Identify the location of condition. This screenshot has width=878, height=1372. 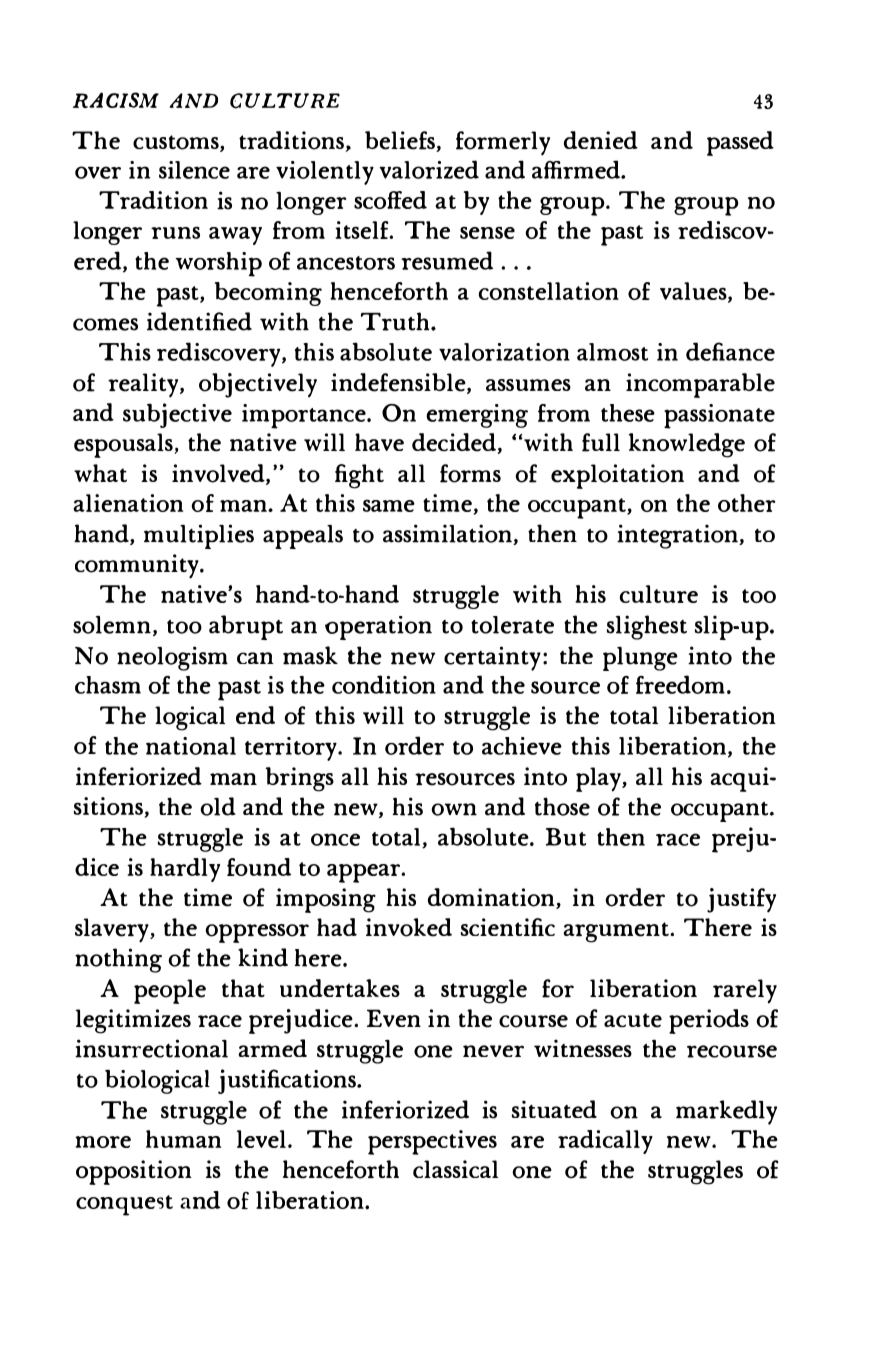
(384, 684).
